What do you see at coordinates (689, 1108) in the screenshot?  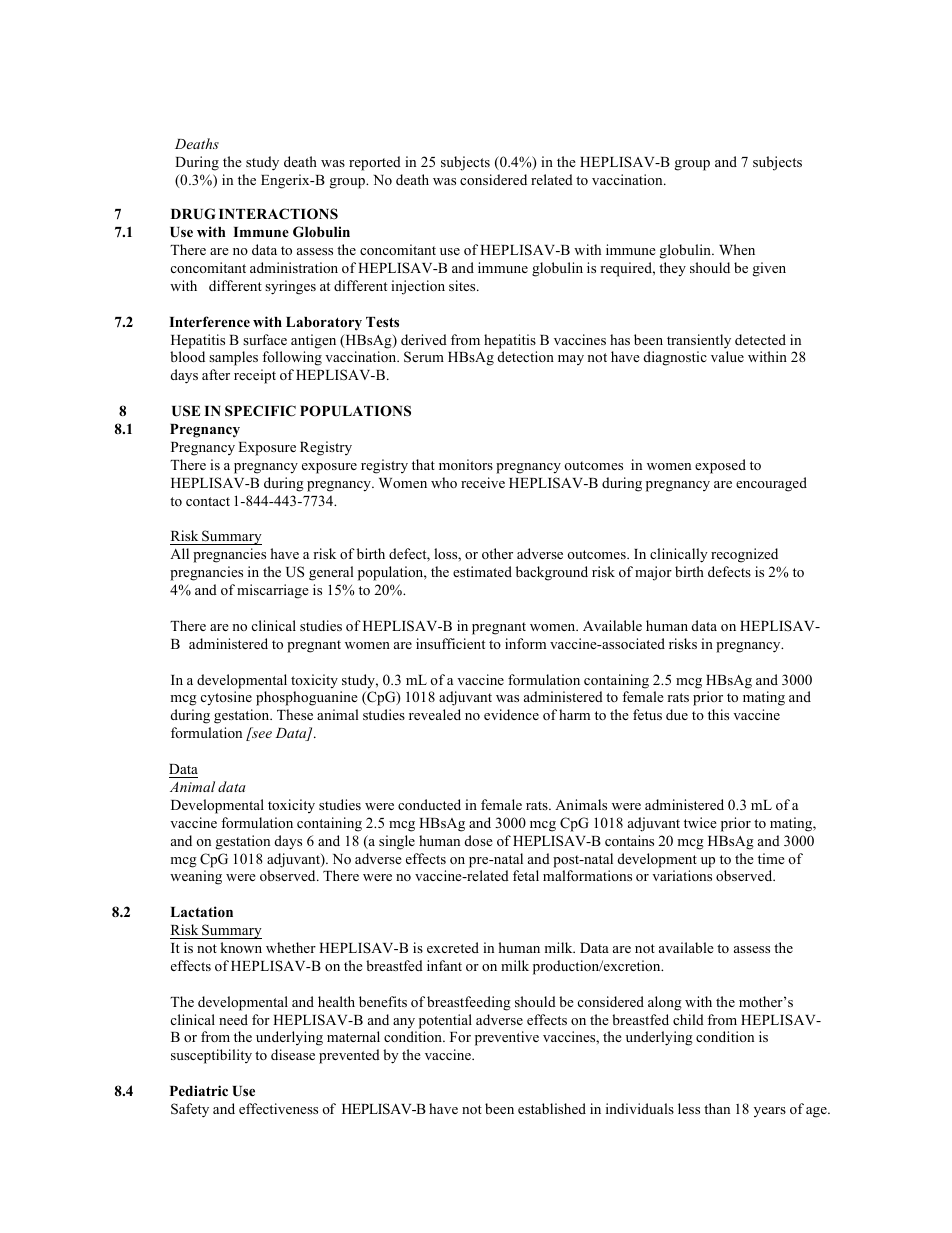 I see `less` at bounding box center [689, 1108].
